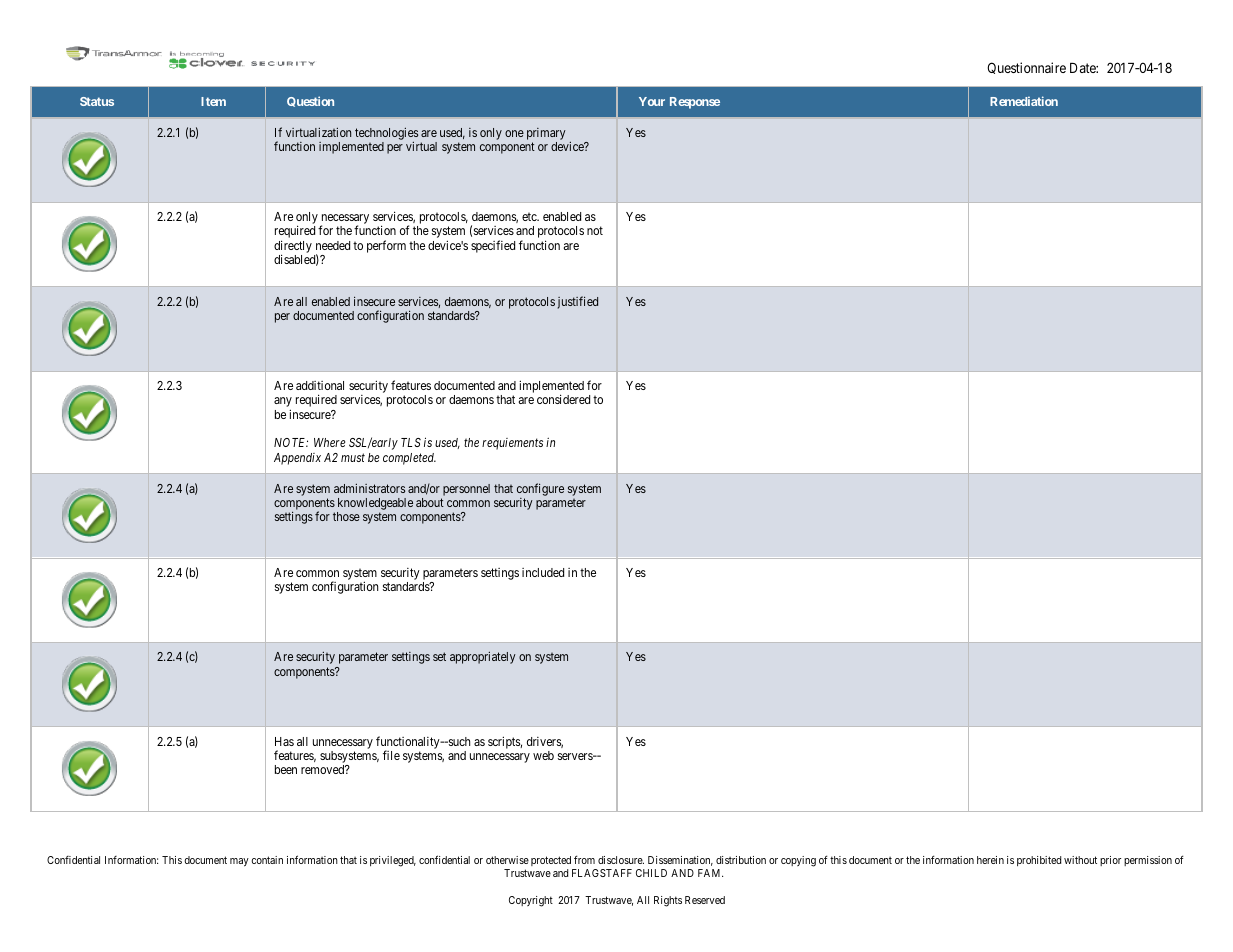 This document has width=1233, height=952. What do you see at coordinates (213, 101) in the document?
I see `Item` at bounding box center [213, 101].
